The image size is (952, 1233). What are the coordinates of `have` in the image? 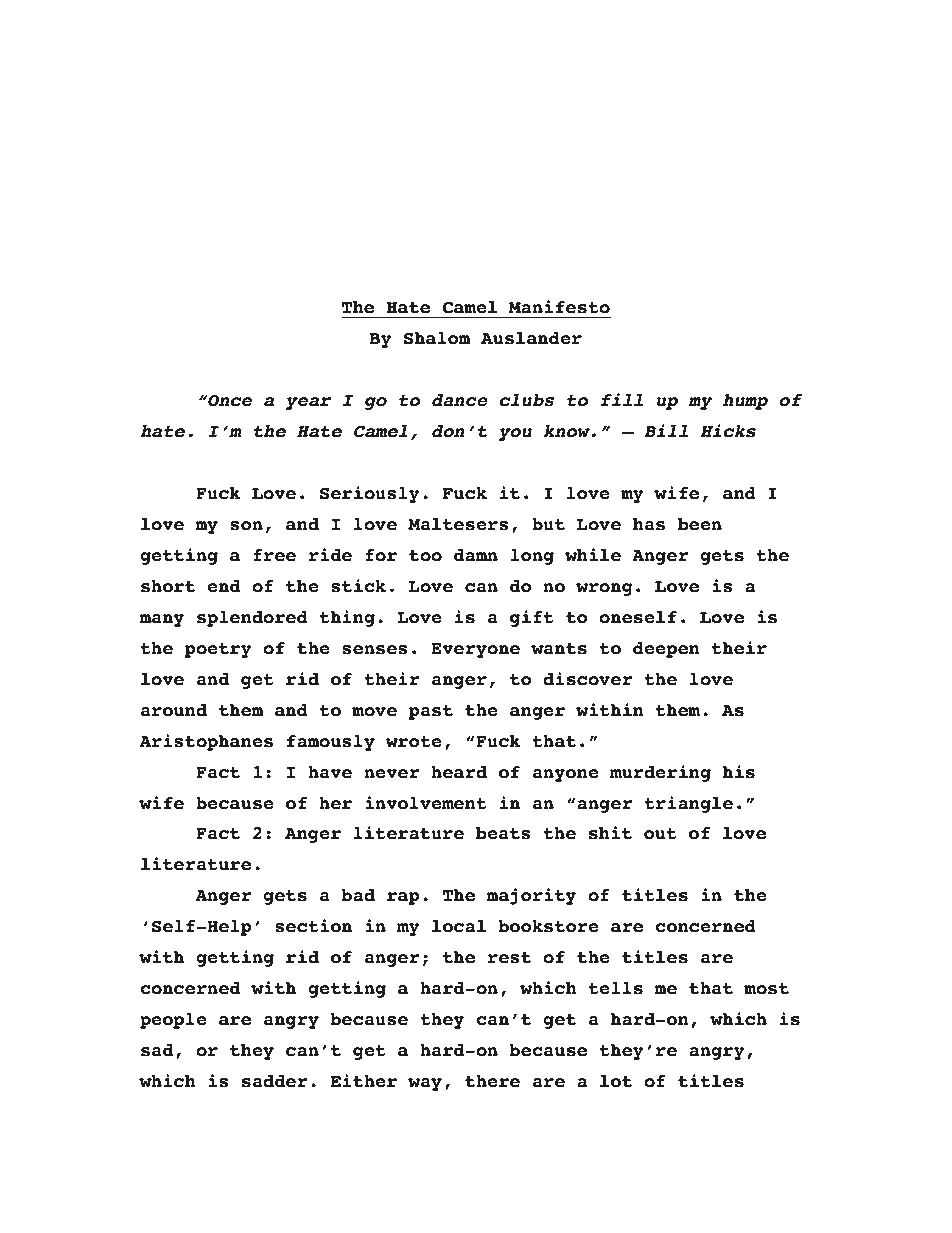 It's located at (330, 772).
